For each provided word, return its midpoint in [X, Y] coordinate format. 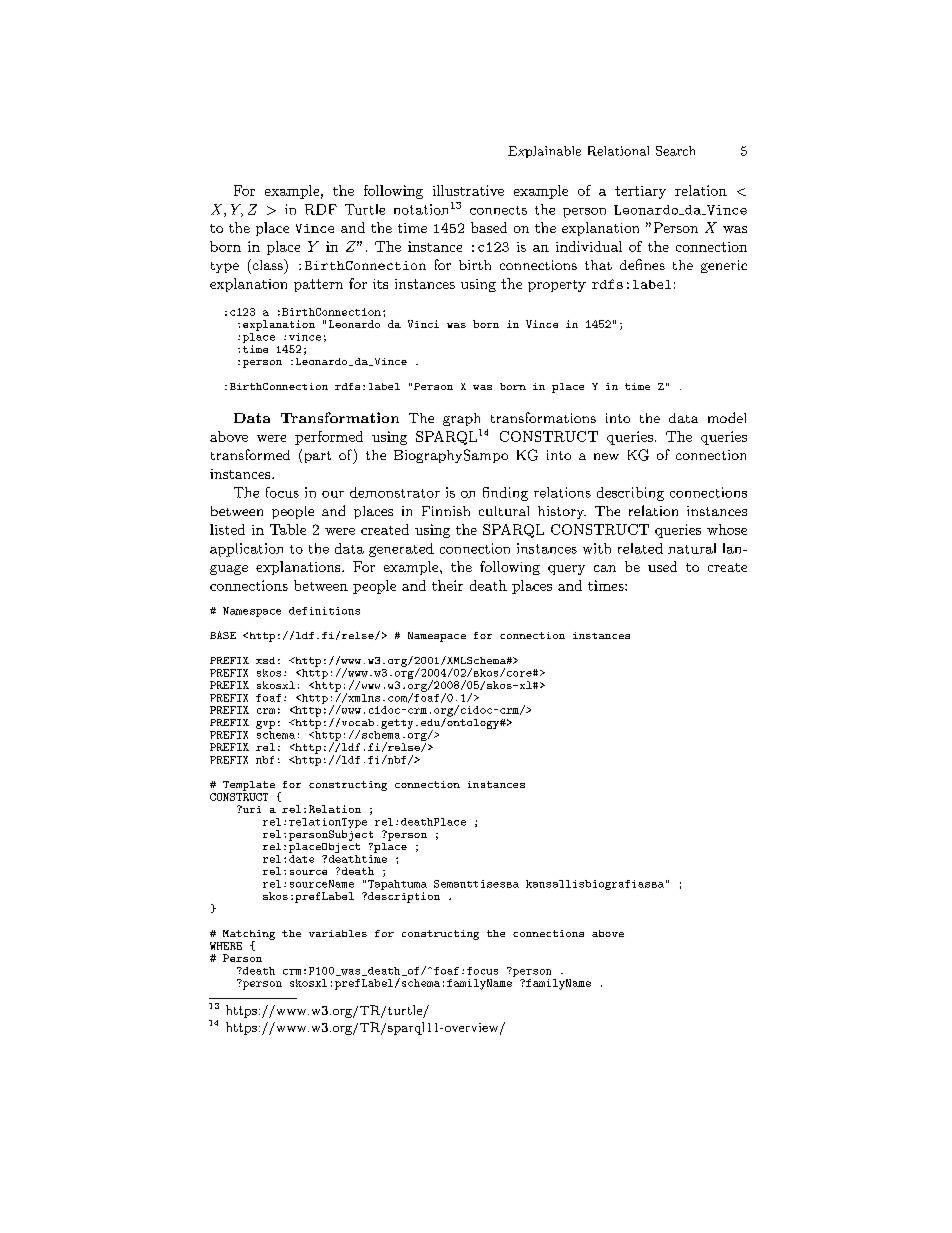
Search [675, 151]
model [727, 417]
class [267, 264]
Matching [249, 936]
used [662, 566]
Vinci [423, 324]
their [447, 585]
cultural [504, 511]
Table [288, 529]
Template [249, 786]
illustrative [468, 190]
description [403, 897]
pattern [318, 285]
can [605, 568]
